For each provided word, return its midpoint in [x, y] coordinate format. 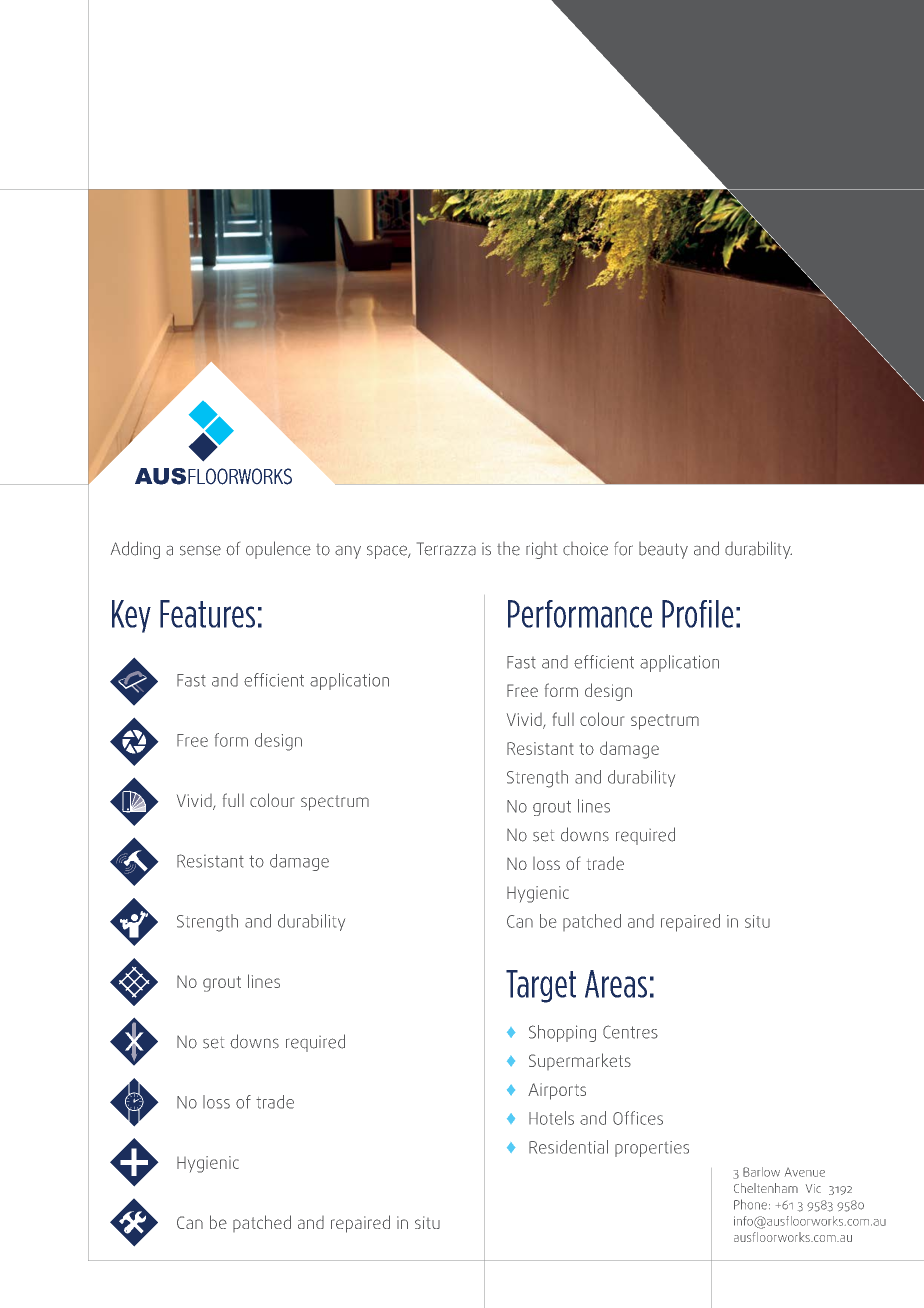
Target [541, 986]
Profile [698, 614]
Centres [630, 1032]
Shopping [562, 1033]
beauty [663, 550]
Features [207, 614]
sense [200, 550]
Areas [616, 984]
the [508, 549]
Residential [568, 1147]
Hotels [551, 1118]
